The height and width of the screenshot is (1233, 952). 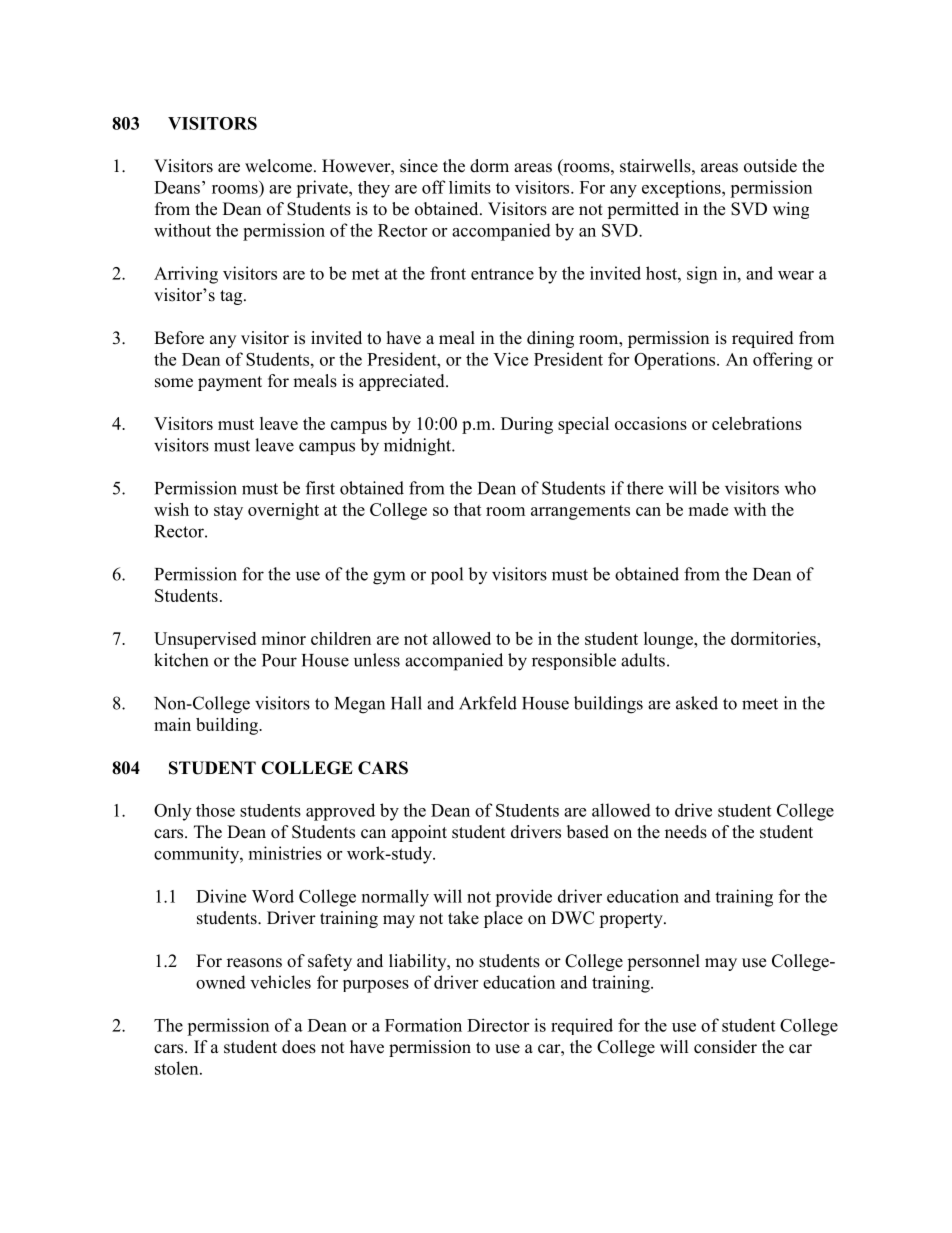 What do you see at coordinates (280, 166) in the screenshot?
I see `welcome` at bounding box center [280, 166].
